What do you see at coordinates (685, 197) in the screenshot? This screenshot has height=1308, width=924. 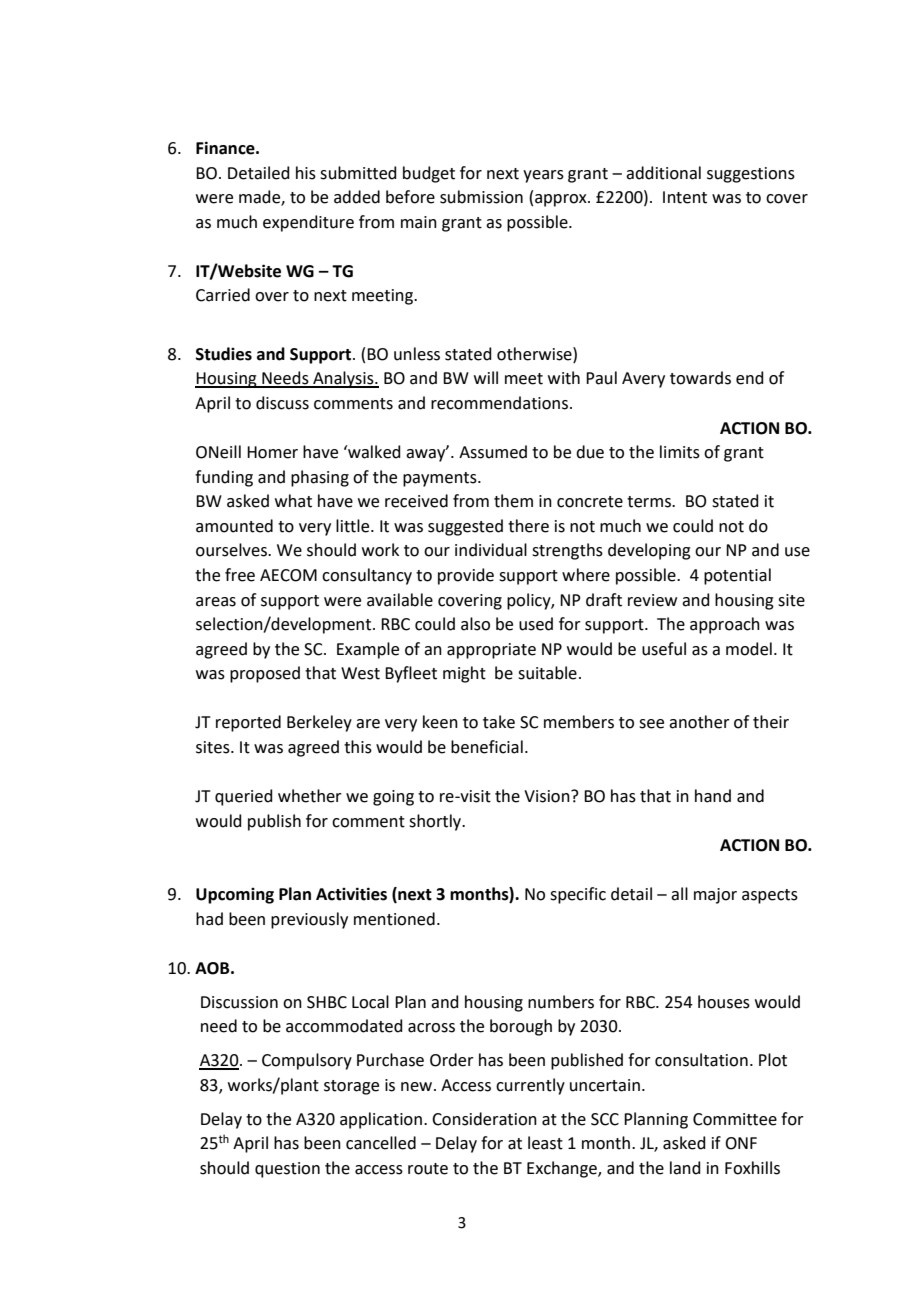 I see `Intent` at bounding box center [685, 197].
